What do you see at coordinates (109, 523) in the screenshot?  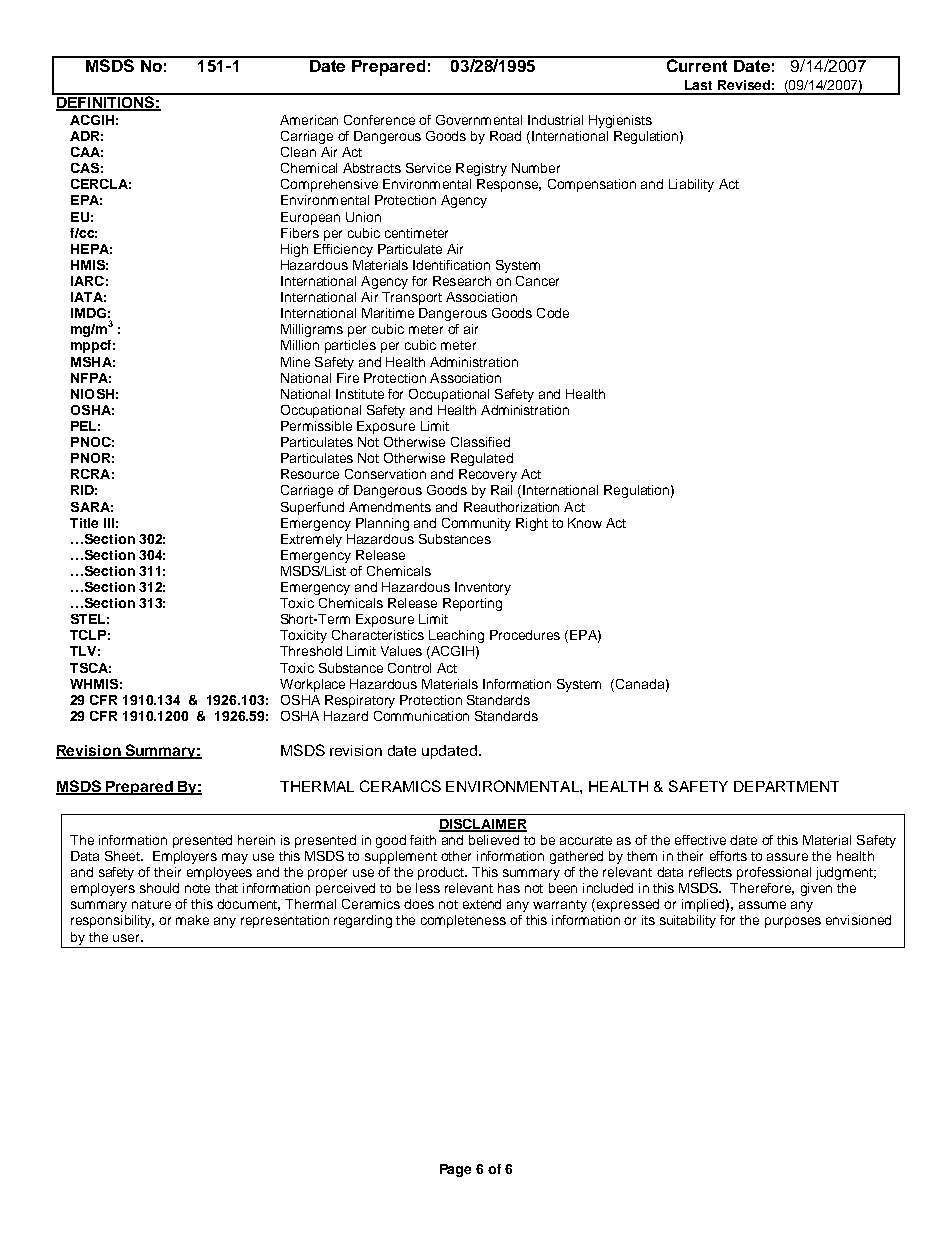 I see `III` at bounding box center [109, 523].
